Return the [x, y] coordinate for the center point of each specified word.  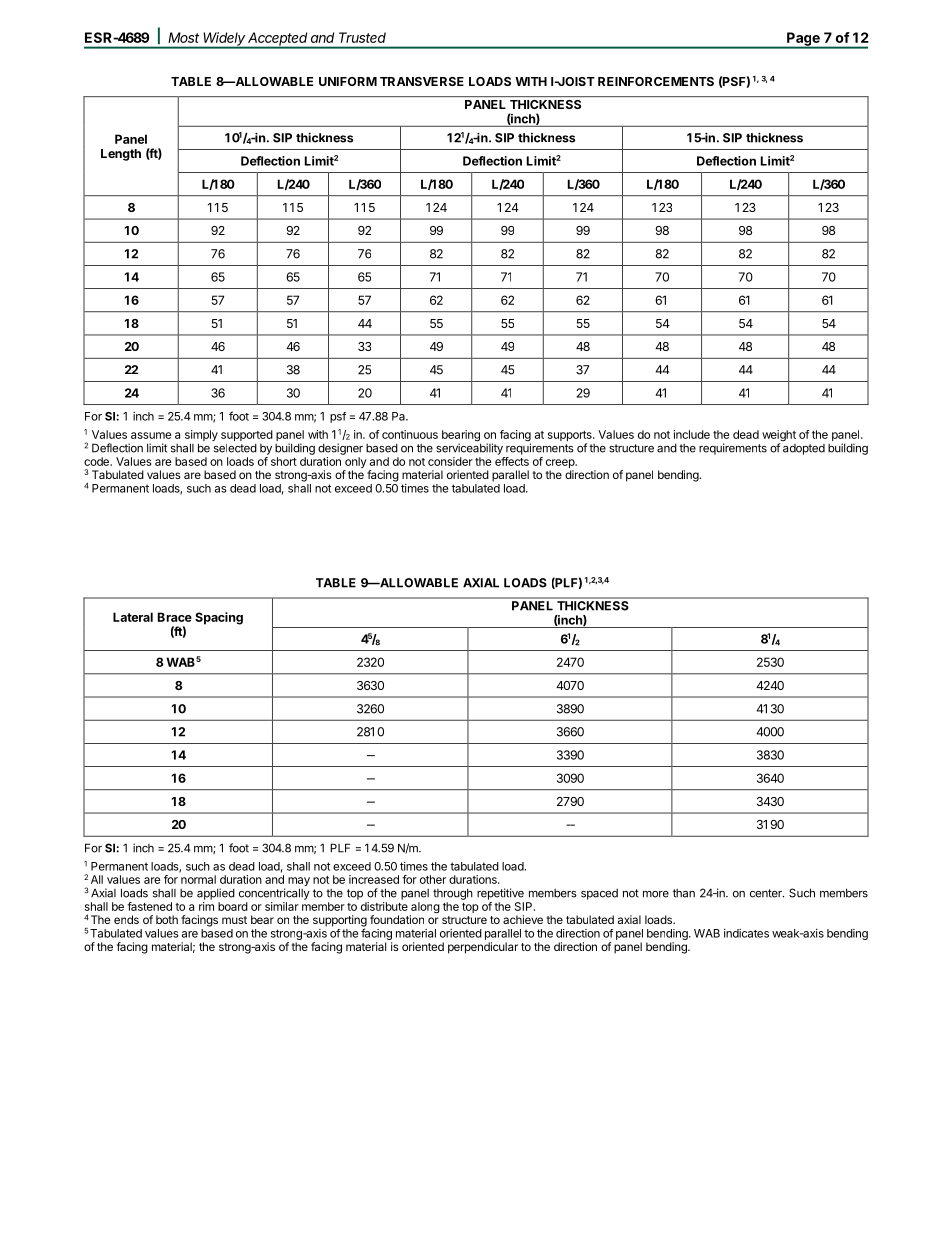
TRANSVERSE [422, 81]
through [453, 894]
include [692, 434]
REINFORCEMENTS [656, 81]
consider [450, 461]
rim [206, 906]
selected [235, 448]
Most [183, 37]
